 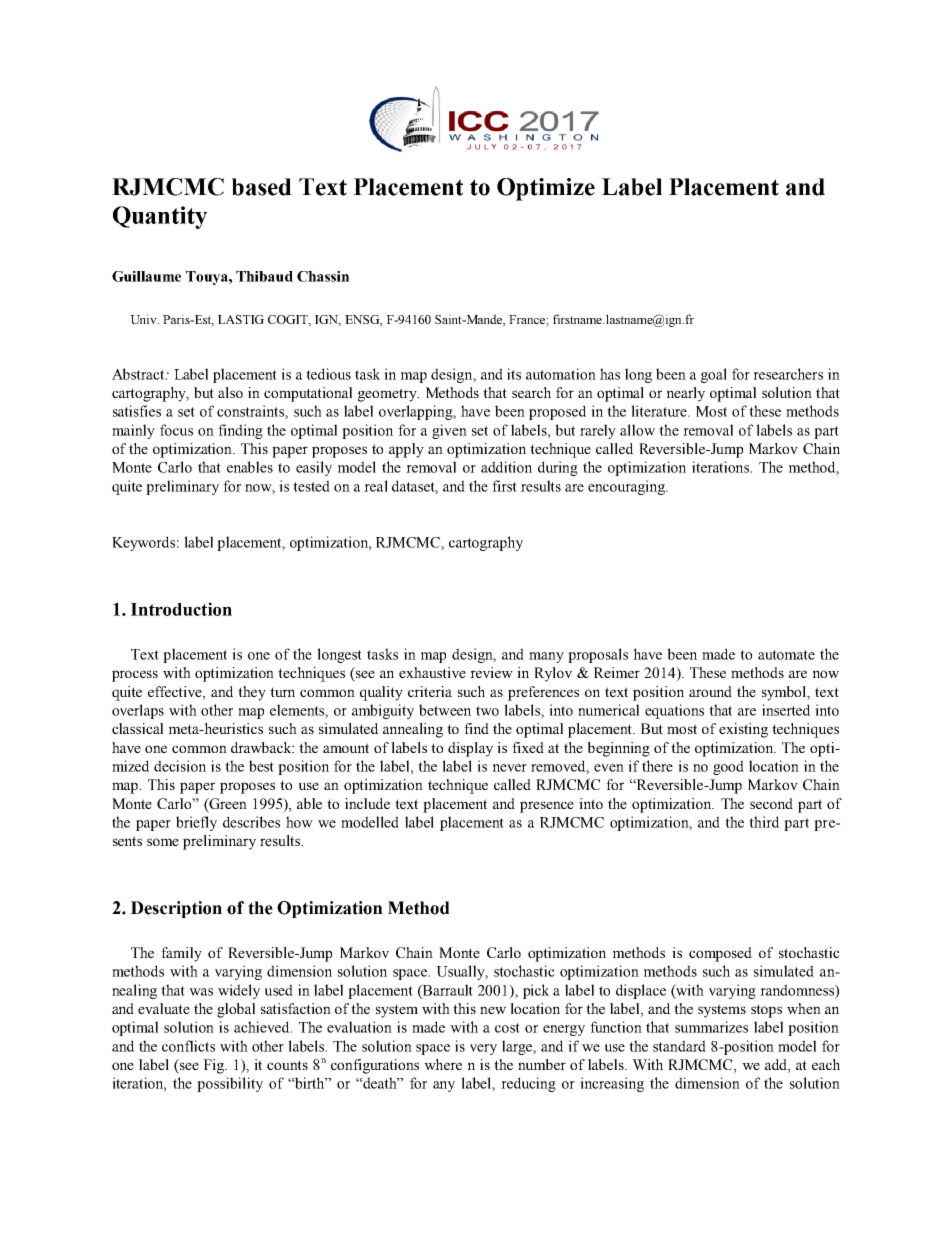 I want to click on Quantity, so click(x=160, y=217).
